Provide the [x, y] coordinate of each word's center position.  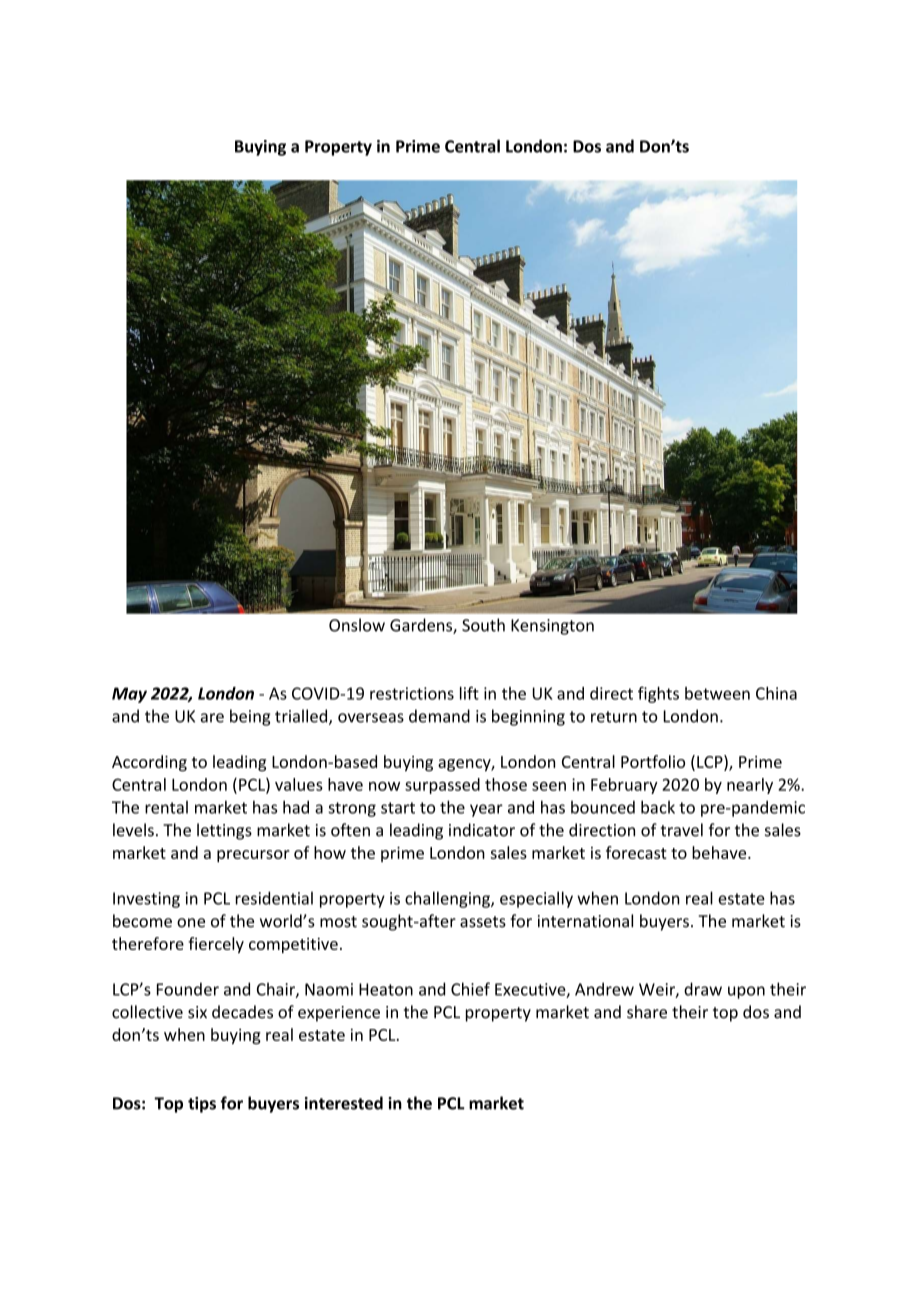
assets [483, 922]
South [483, 625]
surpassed [442, 786]
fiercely [216, 945]
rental [166, 807]
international [585, 921]
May [129, 695]
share [647, 1012]
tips [202, 1105]
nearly [750, 786]
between [717, 693]
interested [344, 1103]
